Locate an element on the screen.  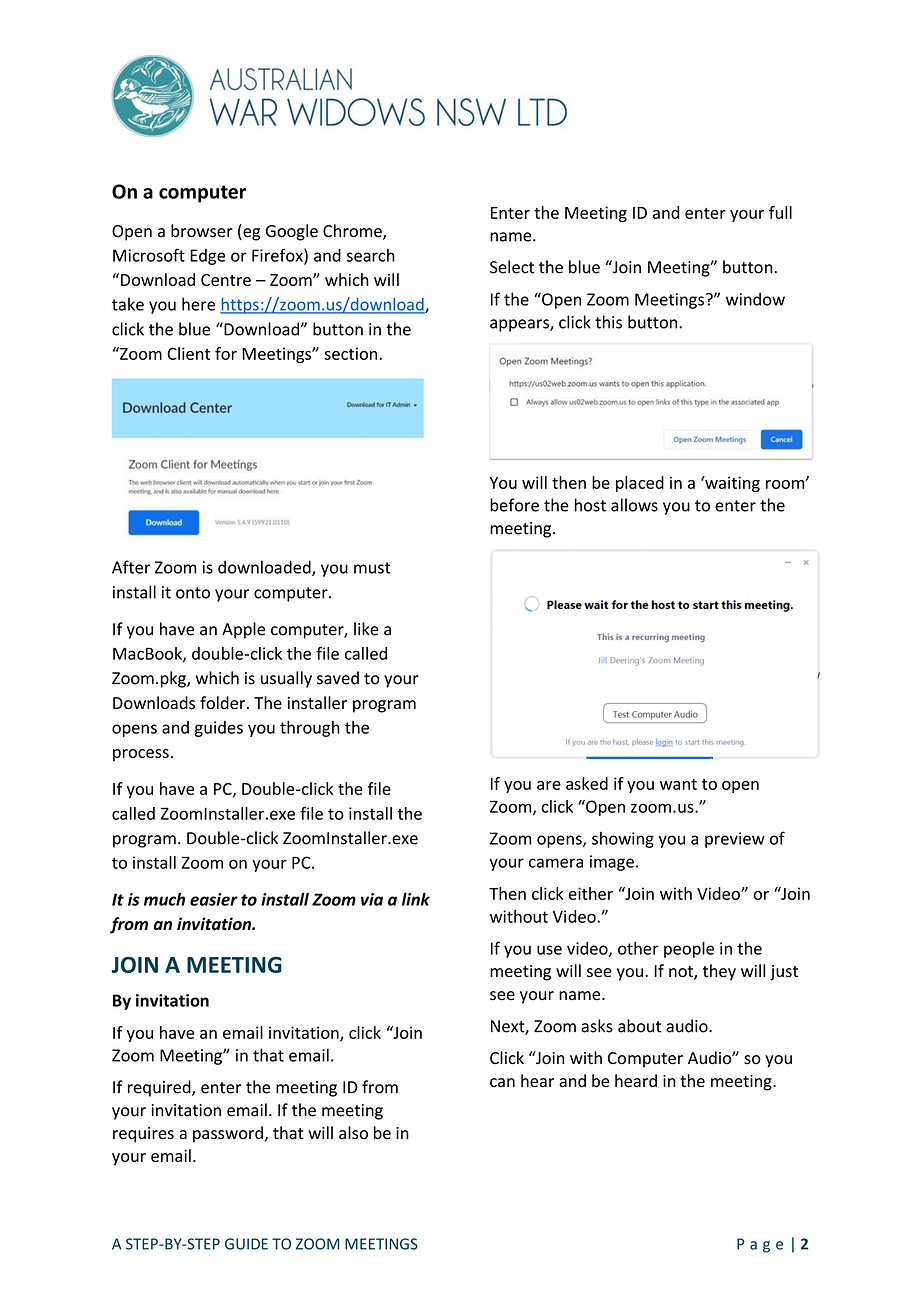
Client is located at coordinates (188, 353).
